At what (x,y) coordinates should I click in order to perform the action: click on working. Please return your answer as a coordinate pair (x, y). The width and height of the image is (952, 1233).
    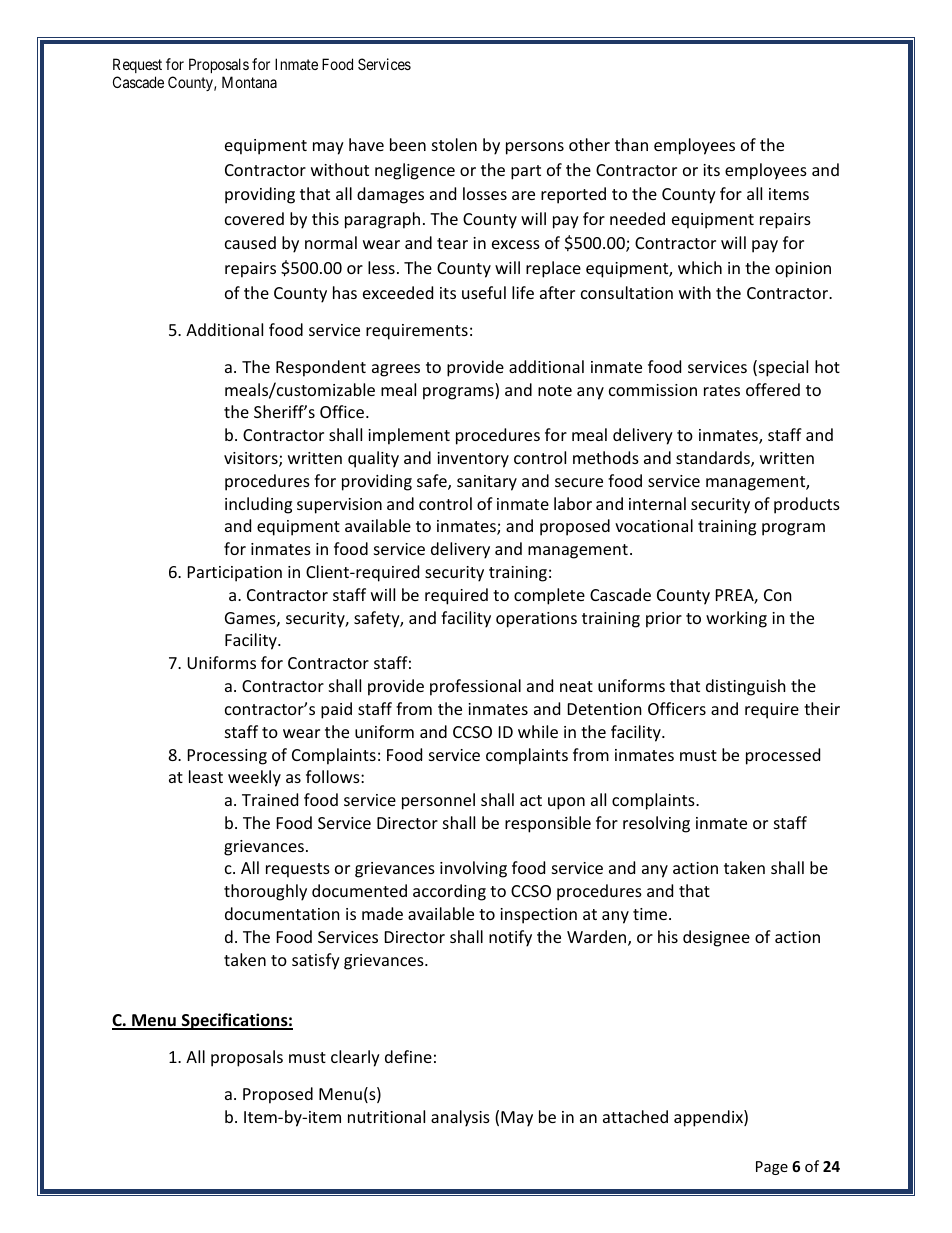
    Looking at the image, I should click on (736, 619).
